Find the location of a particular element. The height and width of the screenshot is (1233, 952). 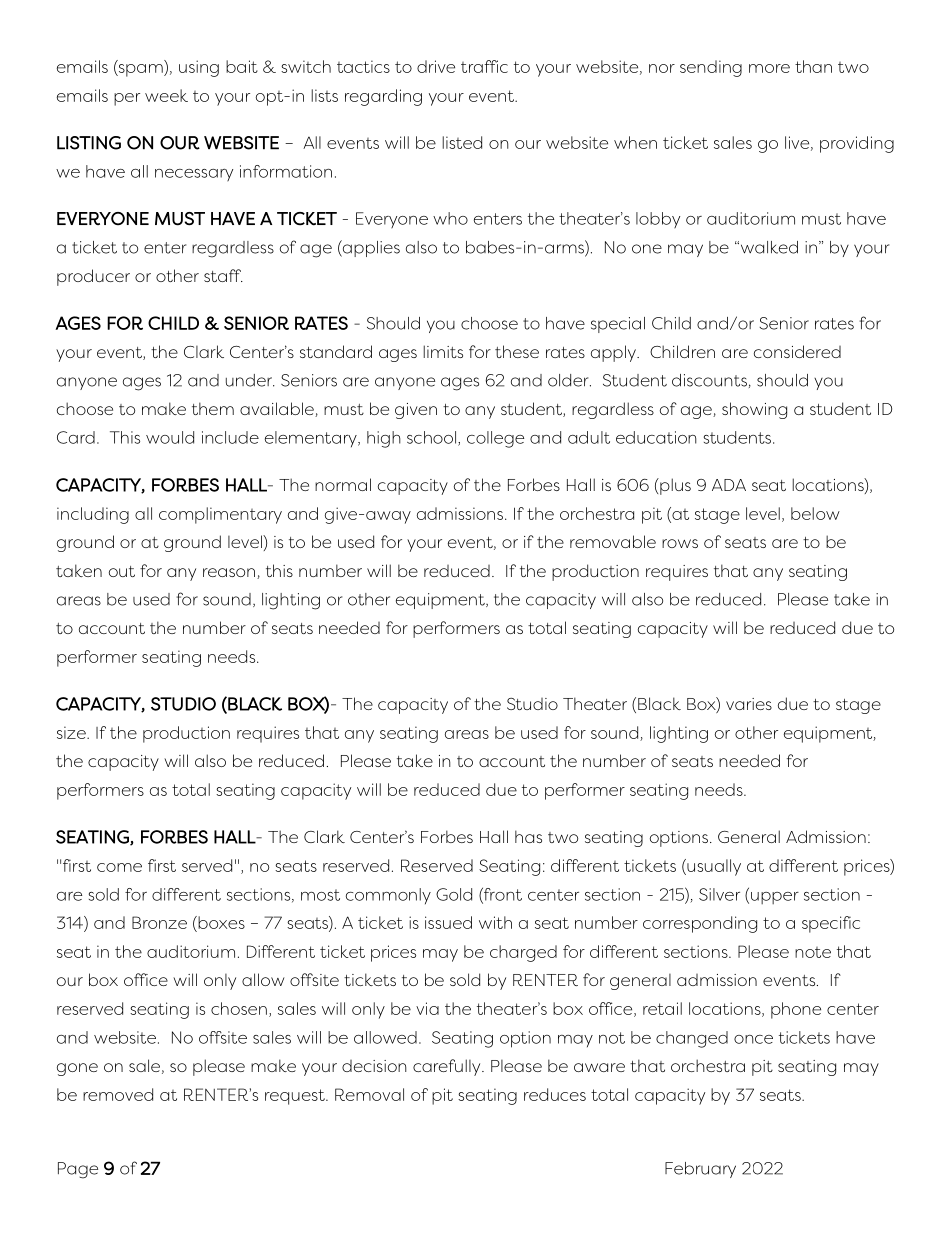

traffic is located at coordinates (484, 66).
